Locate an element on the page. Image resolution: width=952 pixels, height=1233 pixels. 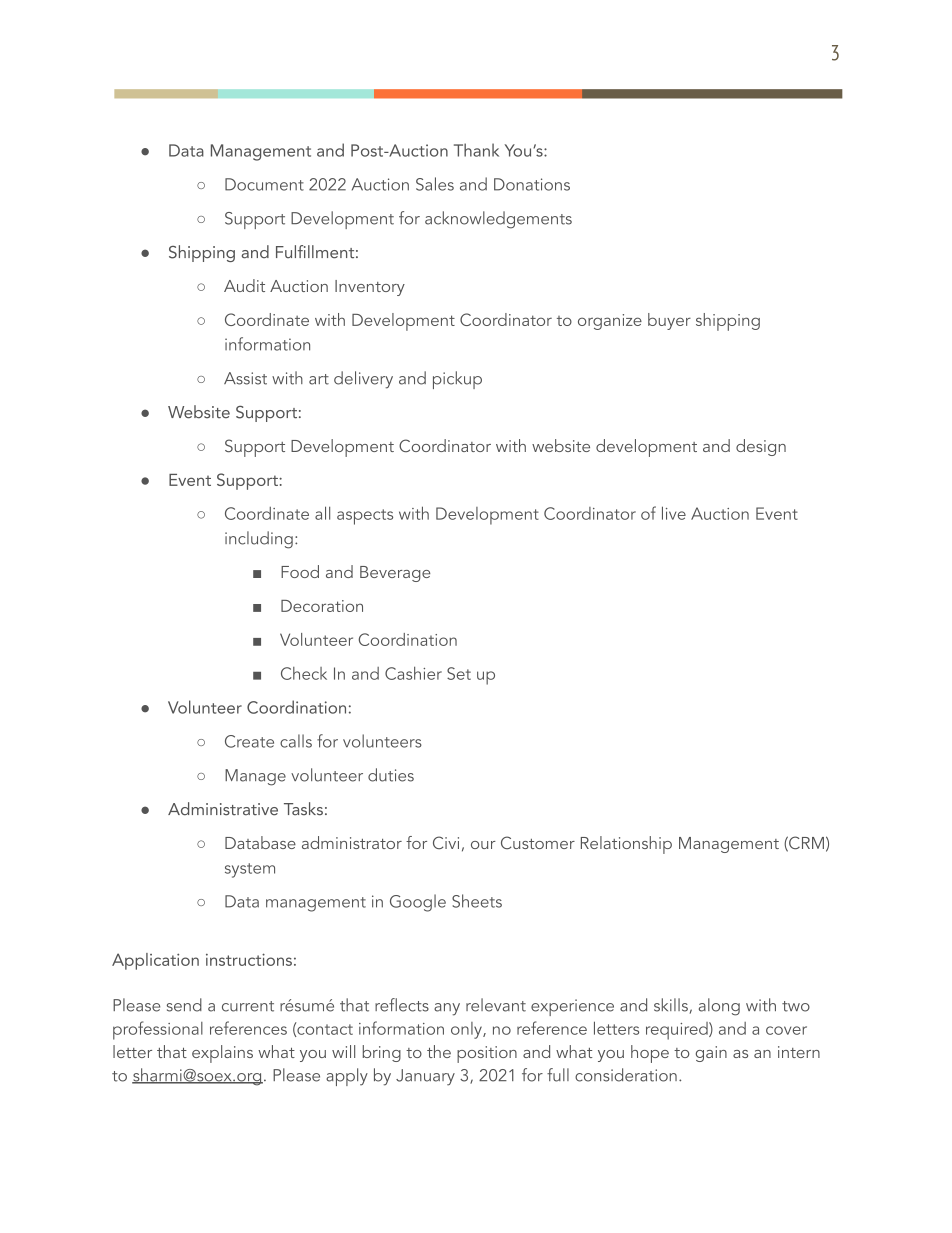
Administrative is located at coordinates (223, 809).
